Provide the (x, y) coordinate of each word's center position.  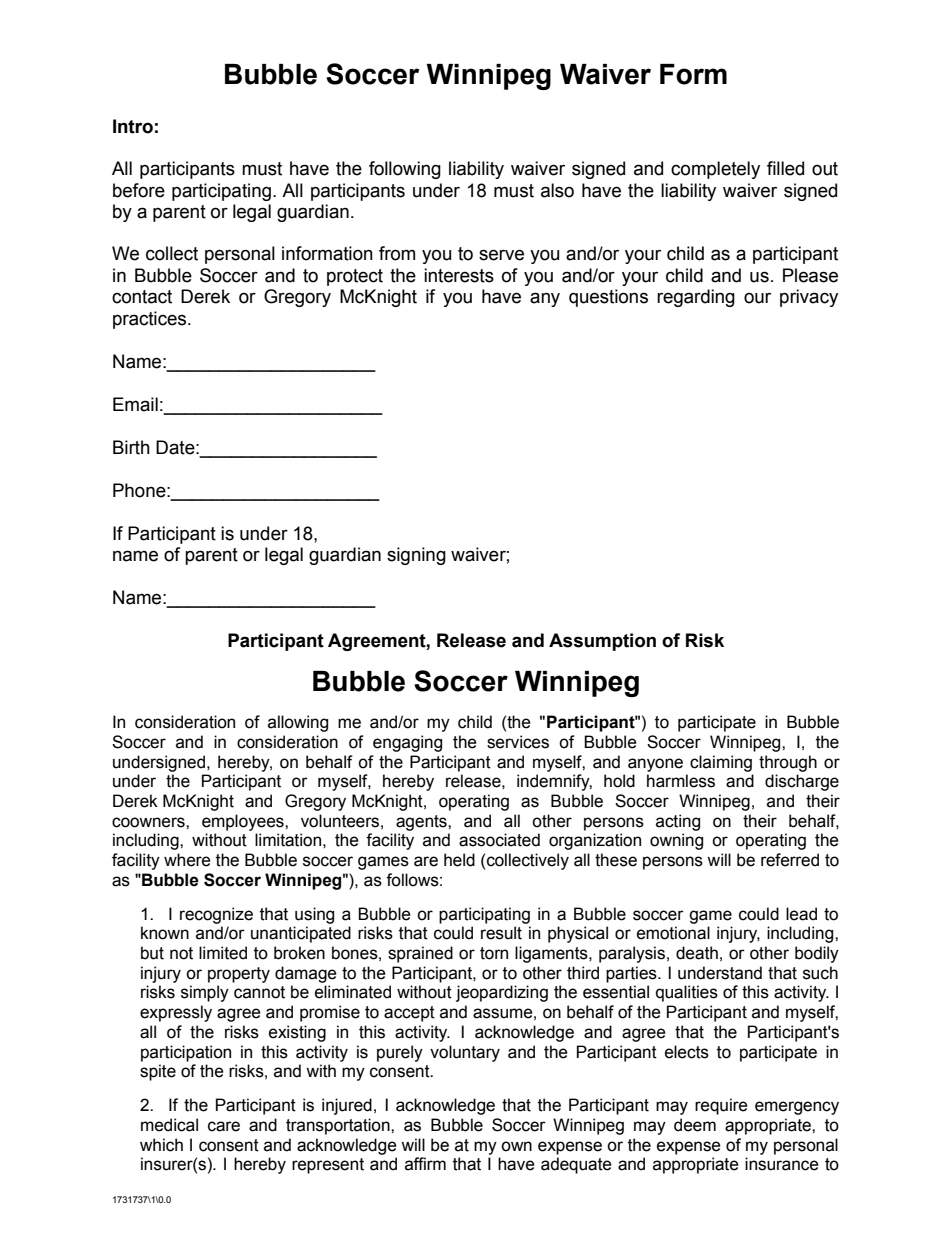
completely (715, 170)
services (518, 742)
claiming (721, 763)
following (405, 170)
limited (223, 953)
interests (459, 275)
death (697, 953)
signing (416, 556)
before (139, 190)
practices (151, 320)
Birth (131, 447)
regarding (696, 298)
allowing (298, 723)
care (224, 1126)
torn (494, 953)
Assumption (602, 642)
